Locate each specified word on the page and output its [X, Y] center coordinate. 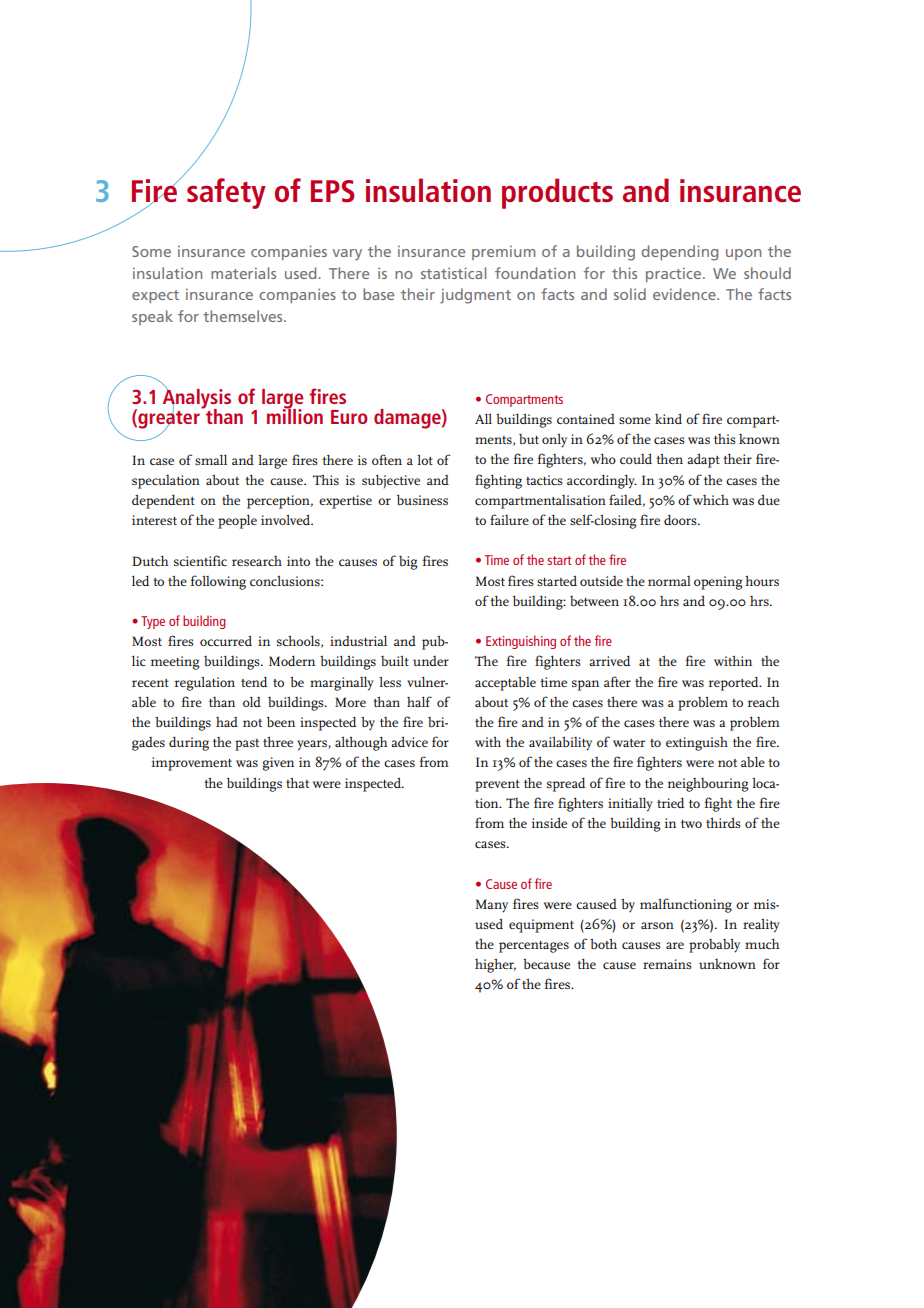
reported [735, 683]
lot [425, 459]
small [211, 459]
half [419, 701]
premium [503, 253]
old [252, 701]
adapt [703, 460]
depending [680, 253]
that [297, 782]
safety [226, 193]
